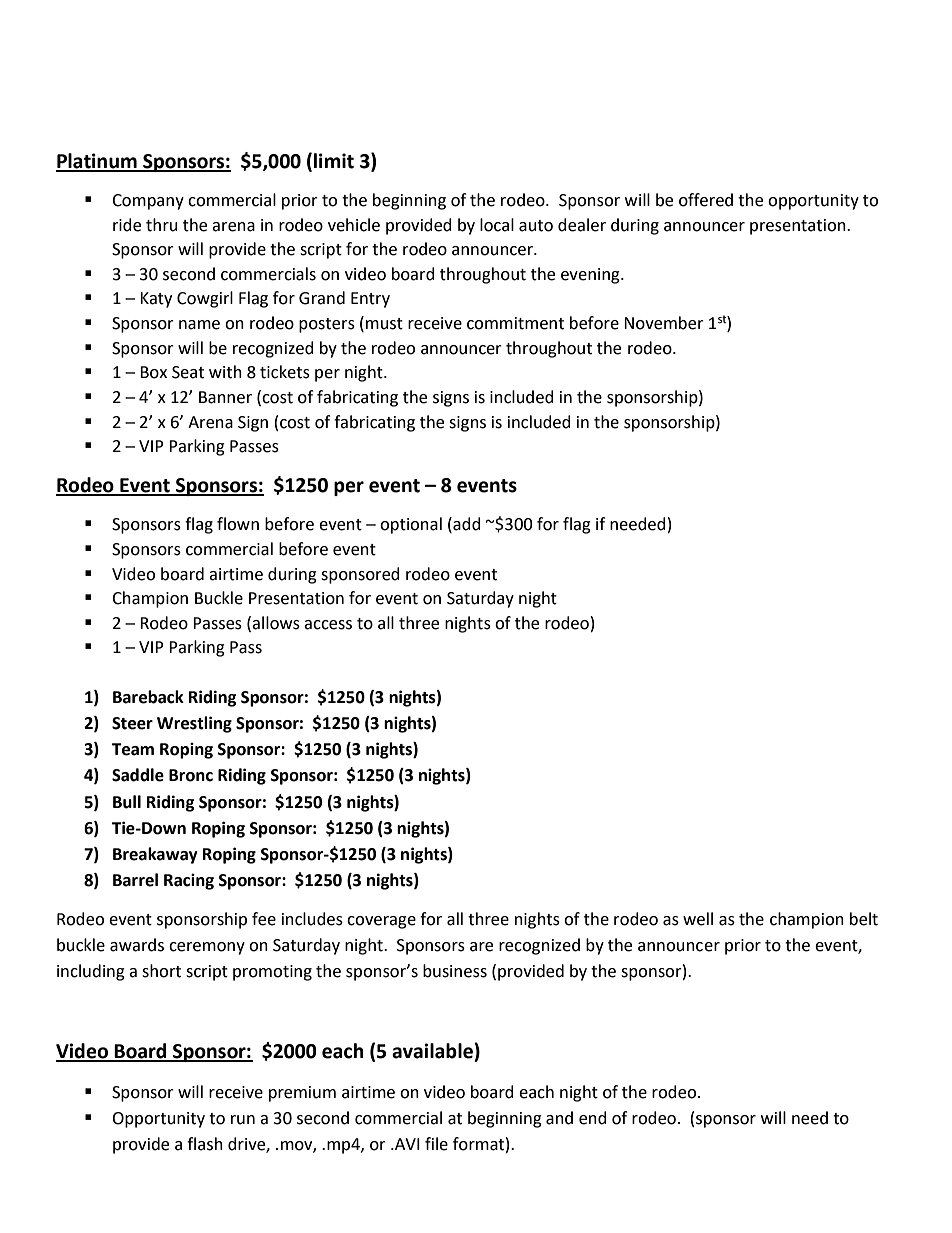 Image resolution: width=952 pixels, height=1233 pixels. What do you see at coordinates (328, 625) in the document?
I see `access` at bounding box center [328, 625].
